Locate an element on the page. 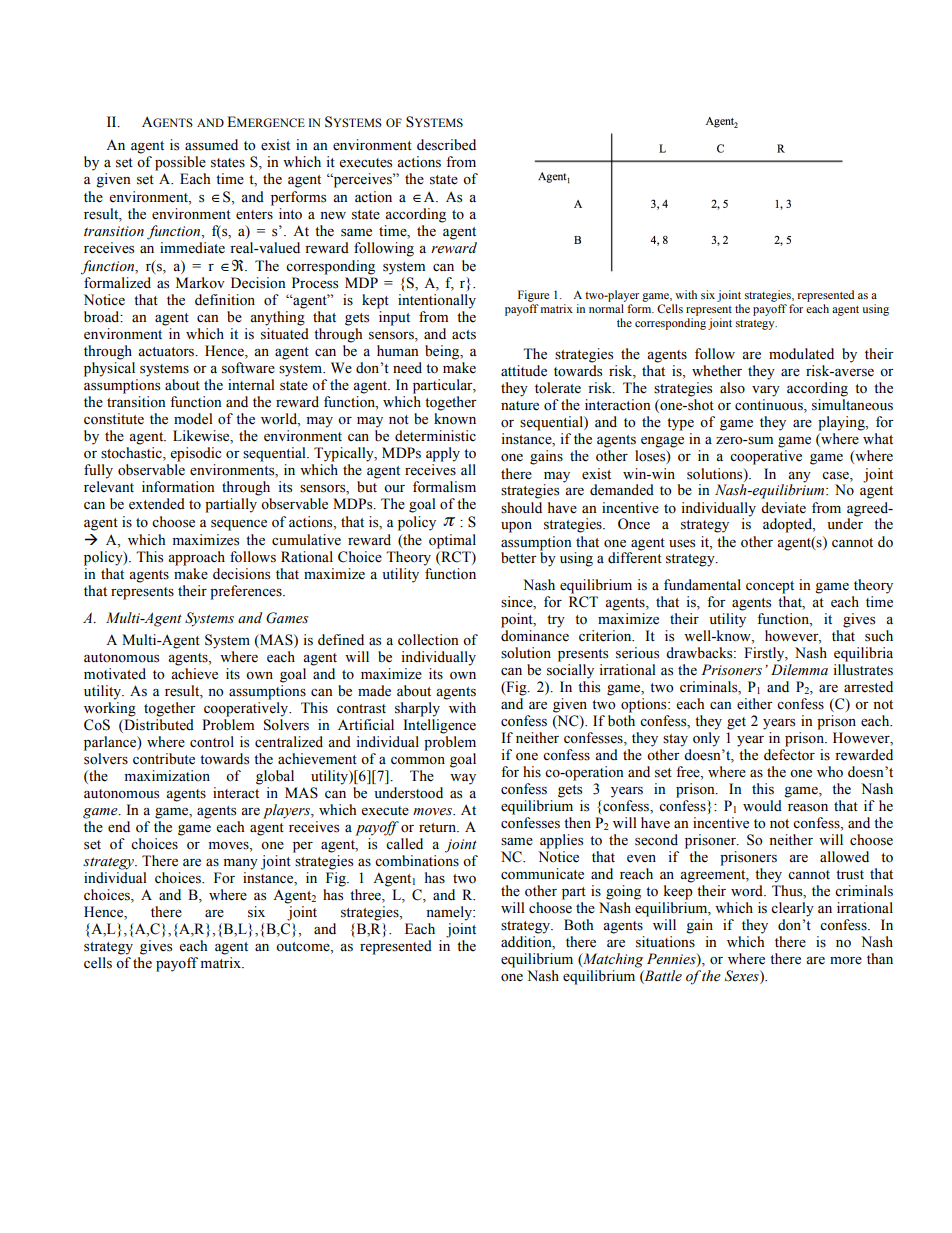 The image size is (952, 1233). described is located at coordinates (446, 145).
